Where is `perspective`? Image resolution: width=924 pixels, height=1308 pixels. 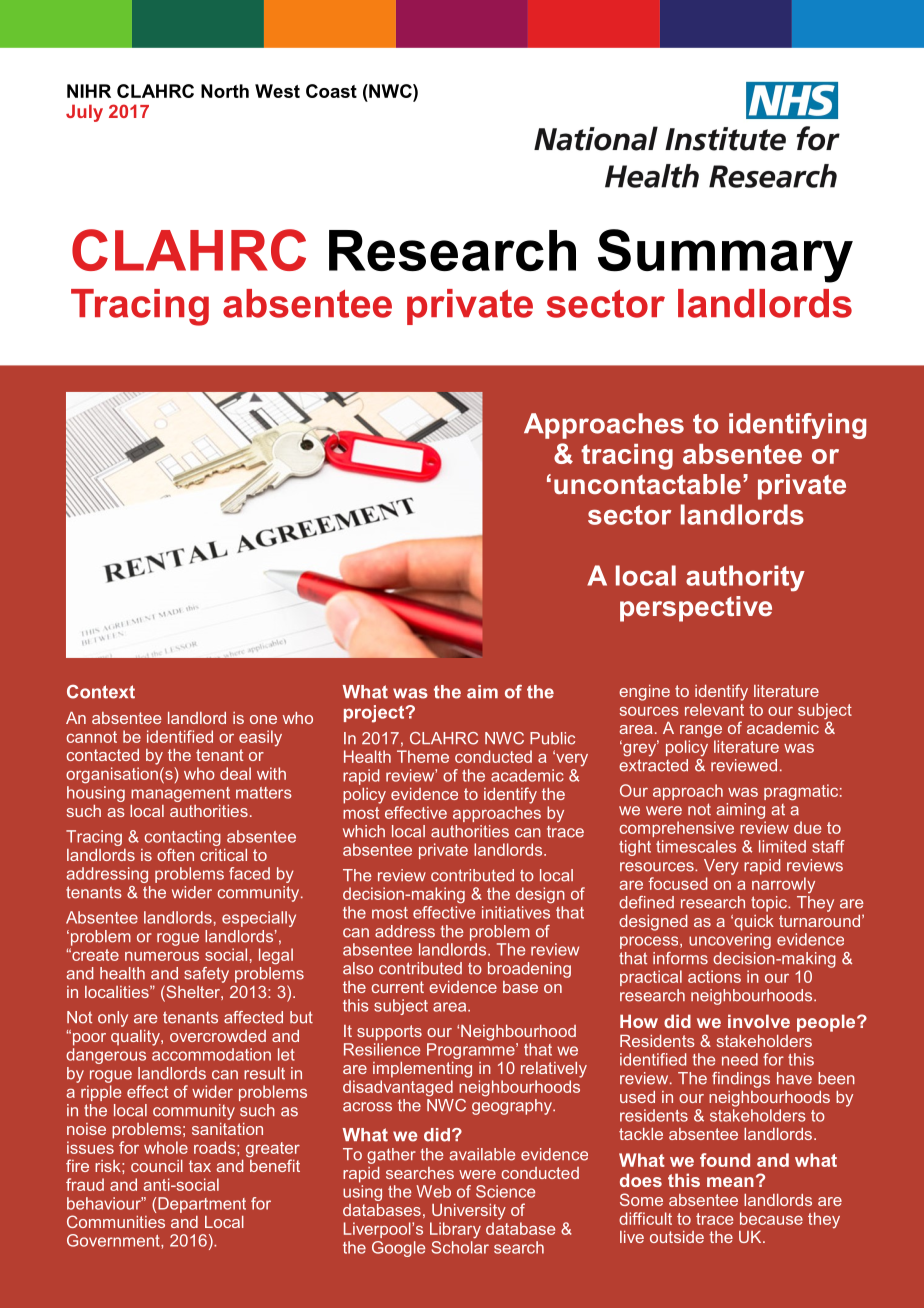 perspective is located at coordinates (696, 609).
